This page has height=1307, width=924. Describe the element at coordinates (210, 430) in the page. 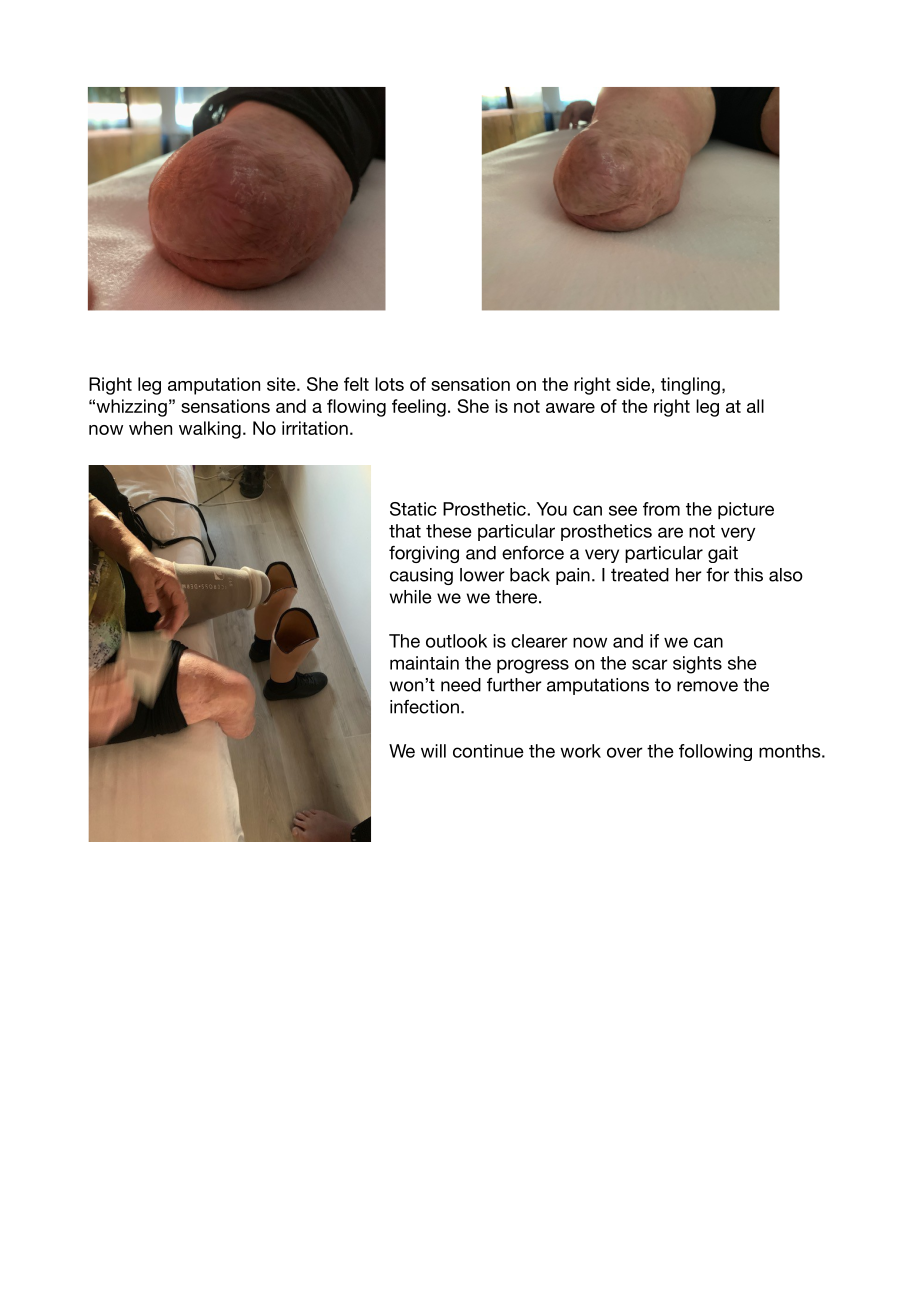

I see `walking` at that location.
